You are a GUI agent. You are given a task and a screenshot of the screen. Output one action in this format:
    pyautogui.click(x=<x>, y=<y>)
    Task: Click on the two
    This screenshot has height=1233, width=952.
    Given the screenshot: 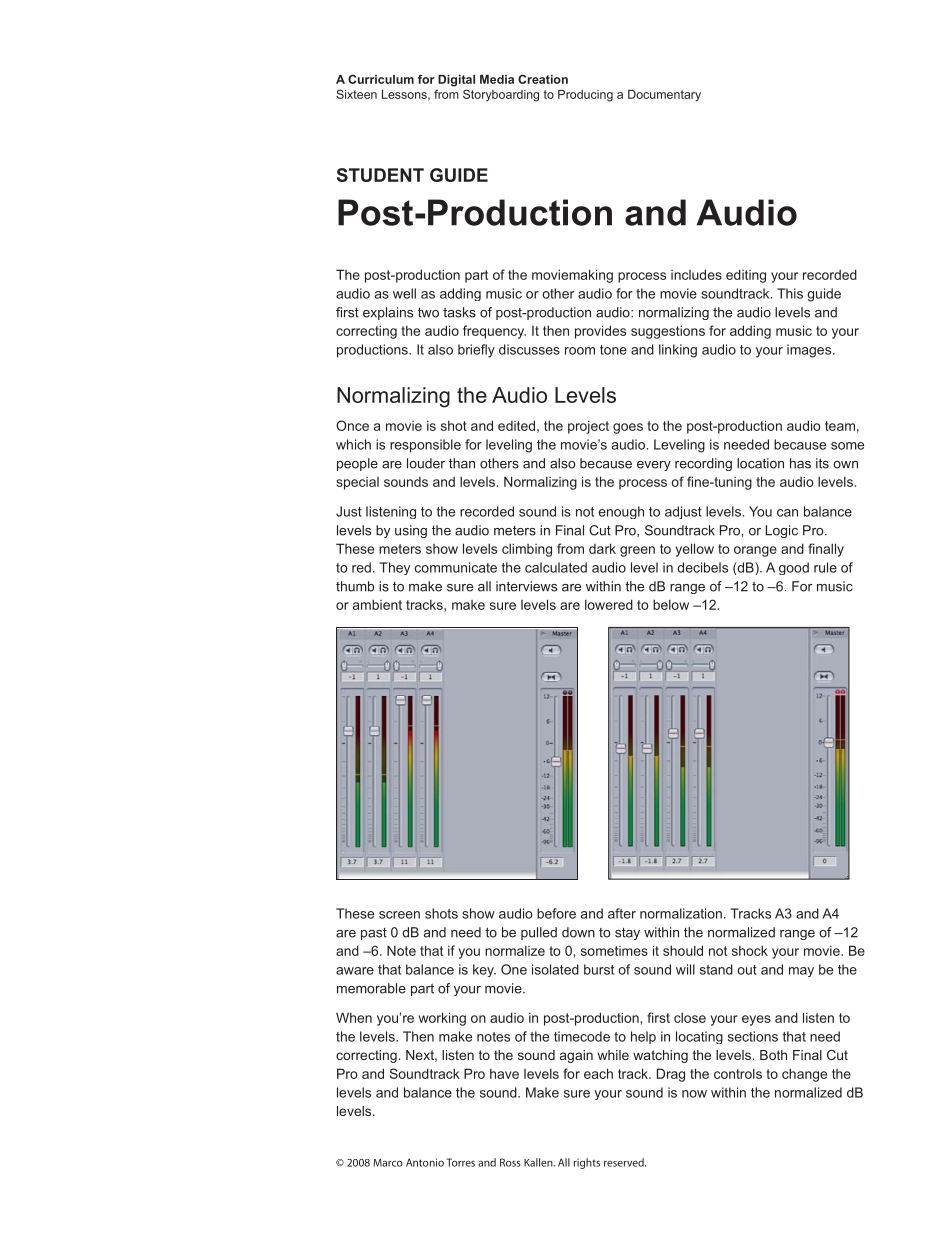 What is the action you would take?
    pyautogui.click(x=428, y=313)
